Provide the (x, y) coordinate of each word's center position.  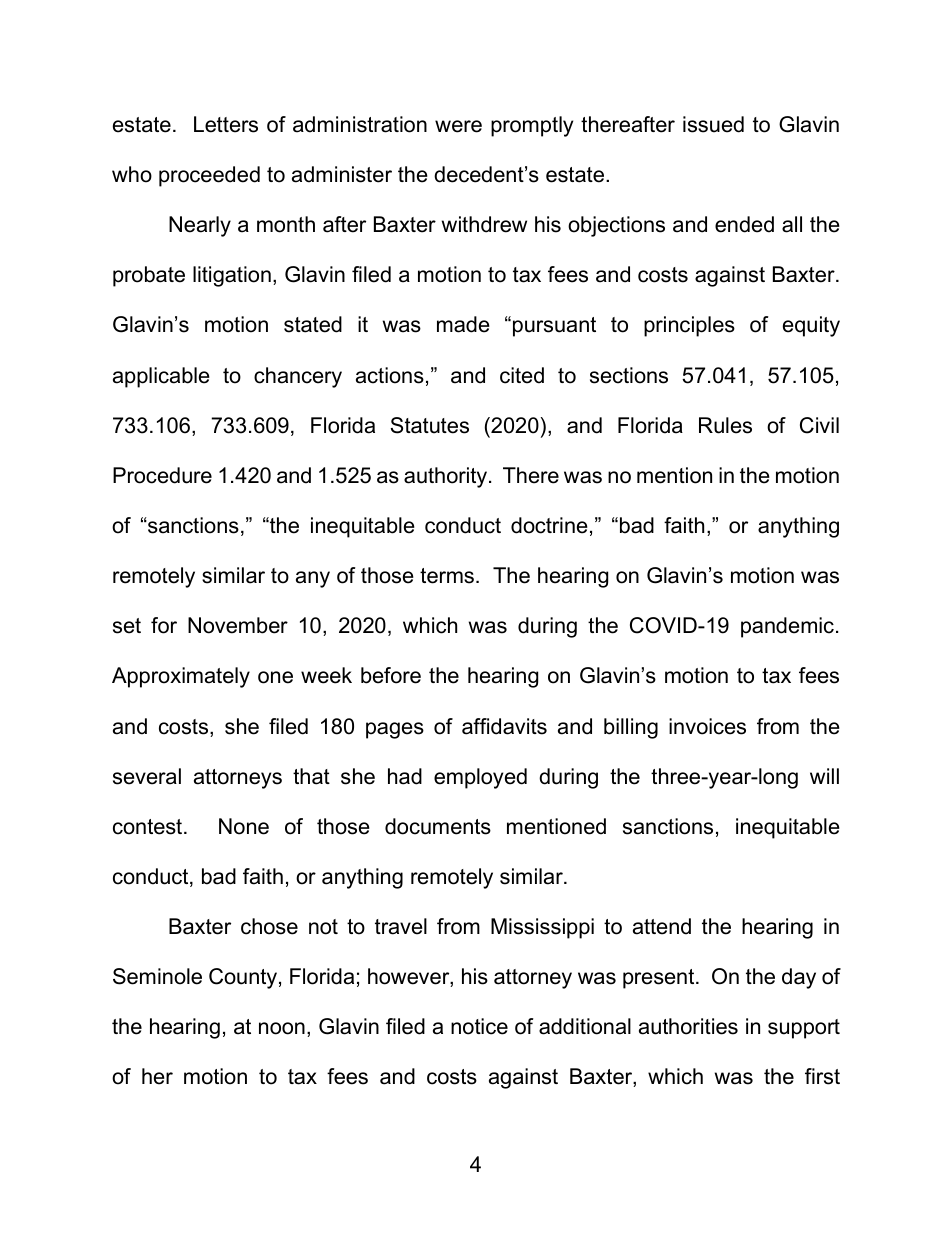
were (458, 126)
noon (282, 1028)
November (238, 625)
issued (713, 124)
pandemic (787, 627)
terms (447, 576)
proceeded (209, 176)
